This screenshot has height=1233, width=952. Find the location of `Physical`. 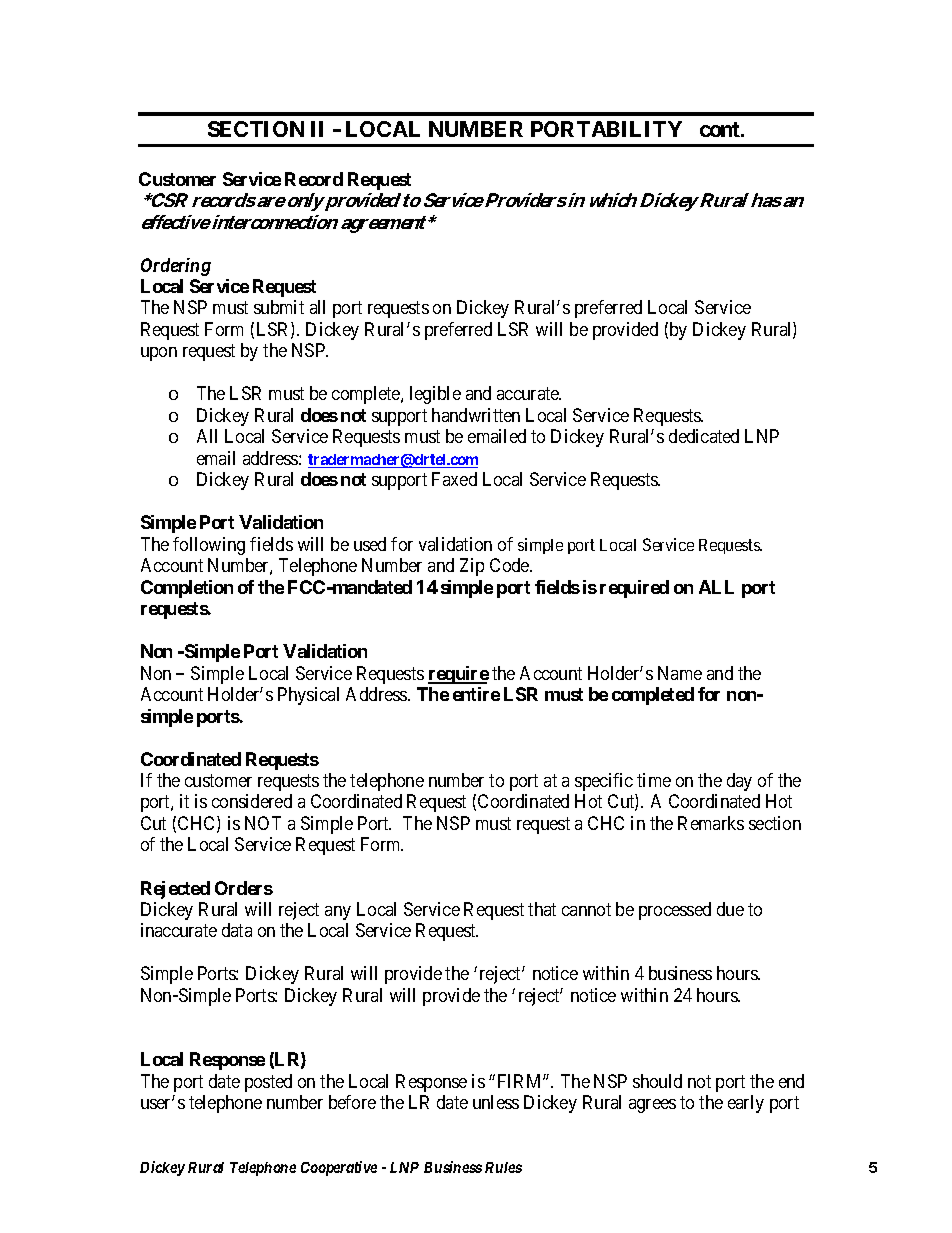

Physical is located at coordinates (308, 696).
